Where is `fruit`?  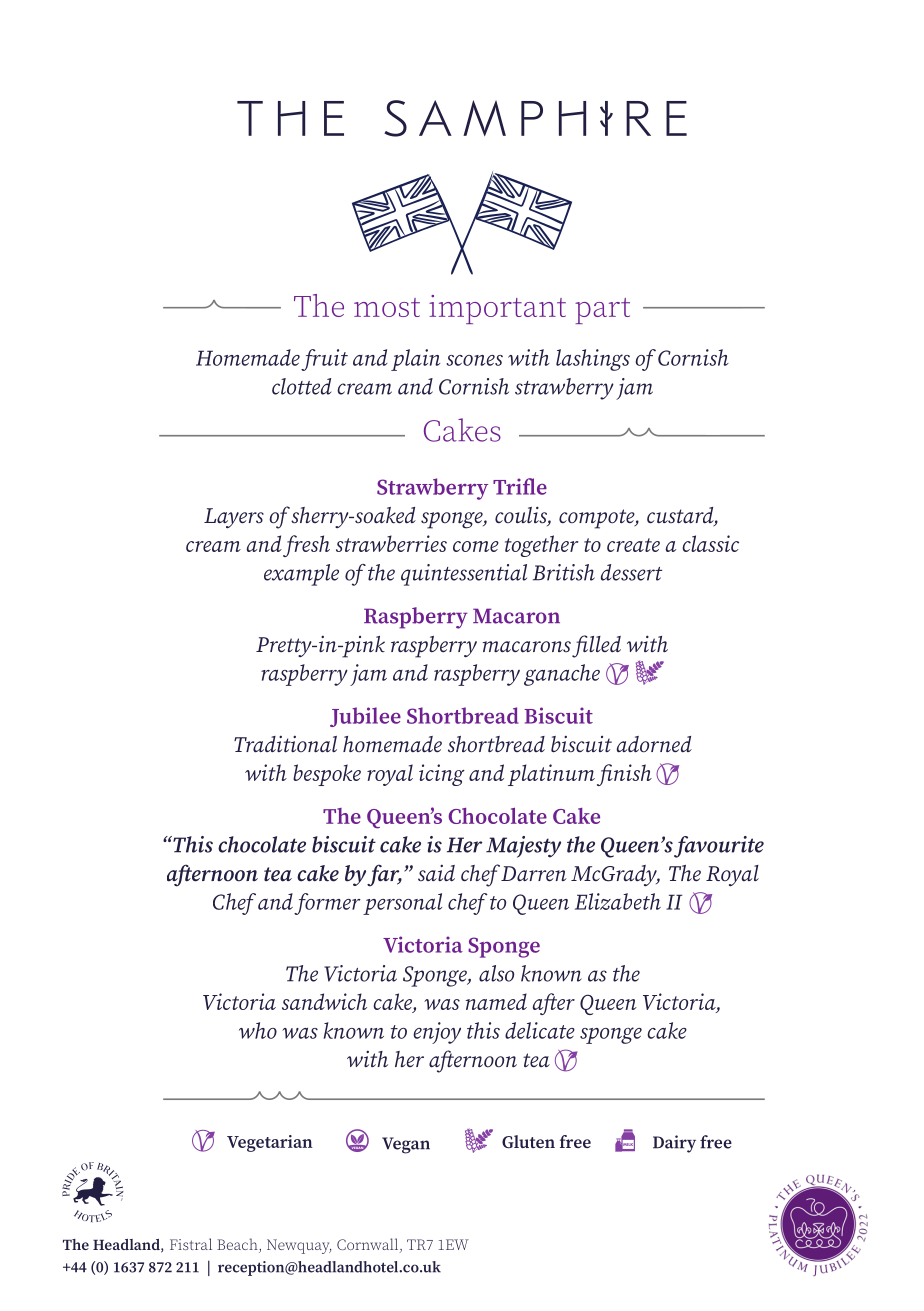 fruit is located at coordinates (324, 360).
